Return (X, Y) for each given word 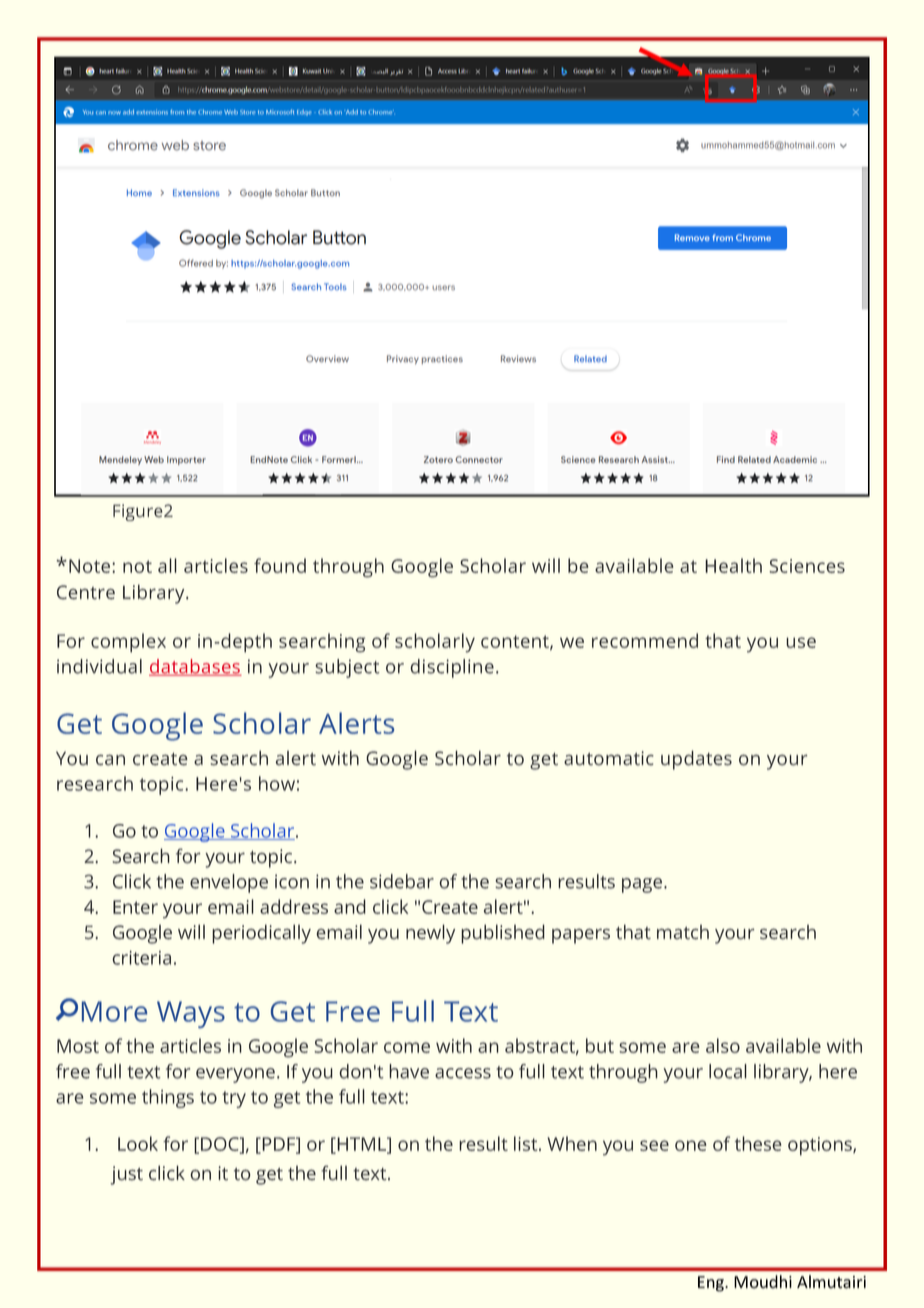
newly (430, 934)
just (126, 1175)
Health (733, 565)
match (683, 932)
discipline (452, 668)
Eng (712, 1284)
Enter (135, 907)
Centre (86, 592)
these (758, 1143)
